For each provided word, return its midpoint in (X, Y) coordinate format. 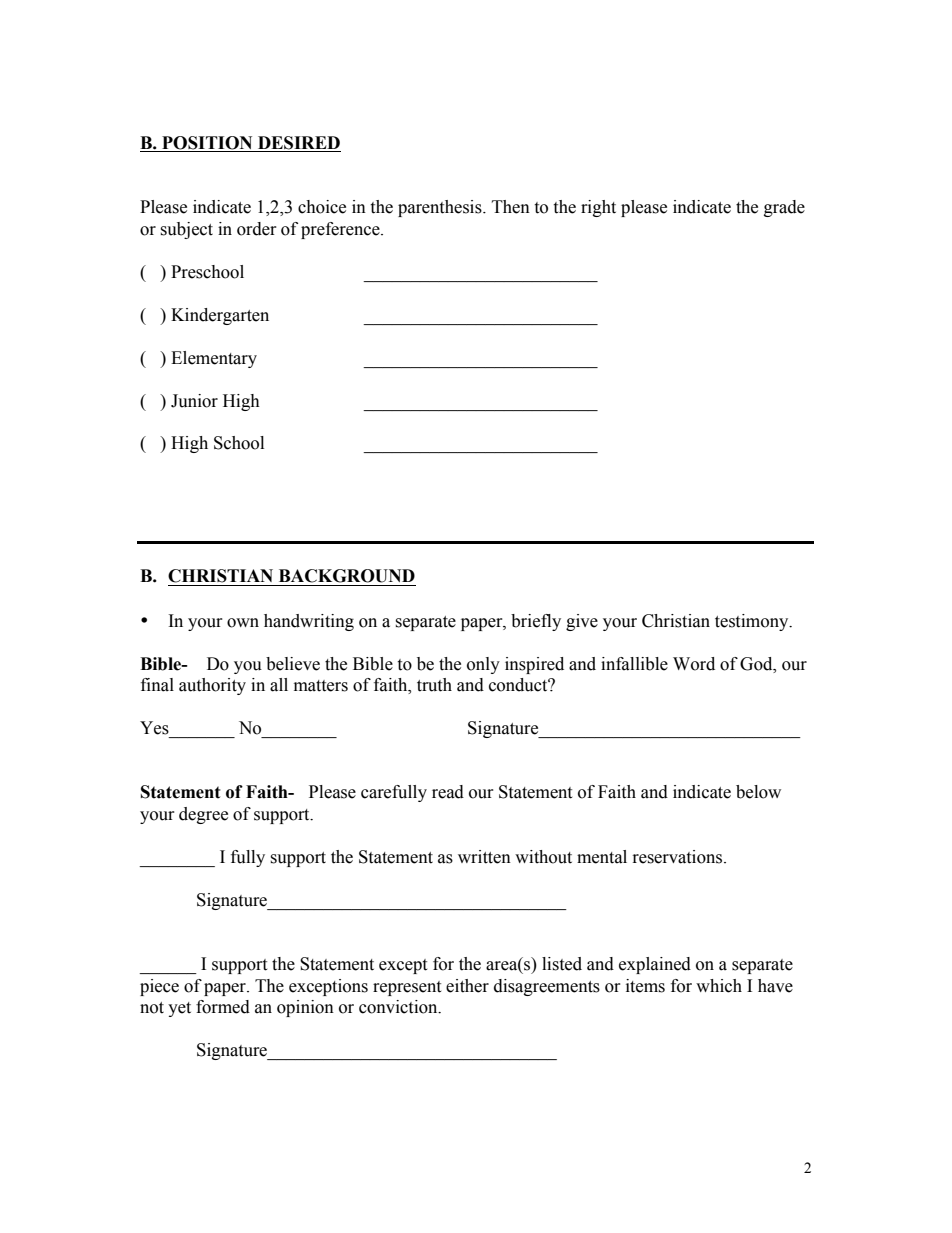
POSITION (207, 143)
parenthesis (441, 208)
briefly (536, 622)
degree (203, 815)
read (448, 792)
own (243, 623)
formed (223, 1007)
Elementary (214, 359)
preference (341, 230)
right (598, 208)
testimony (753, 622)
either (467, 986)
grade (784, 208)
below (758, 792)
